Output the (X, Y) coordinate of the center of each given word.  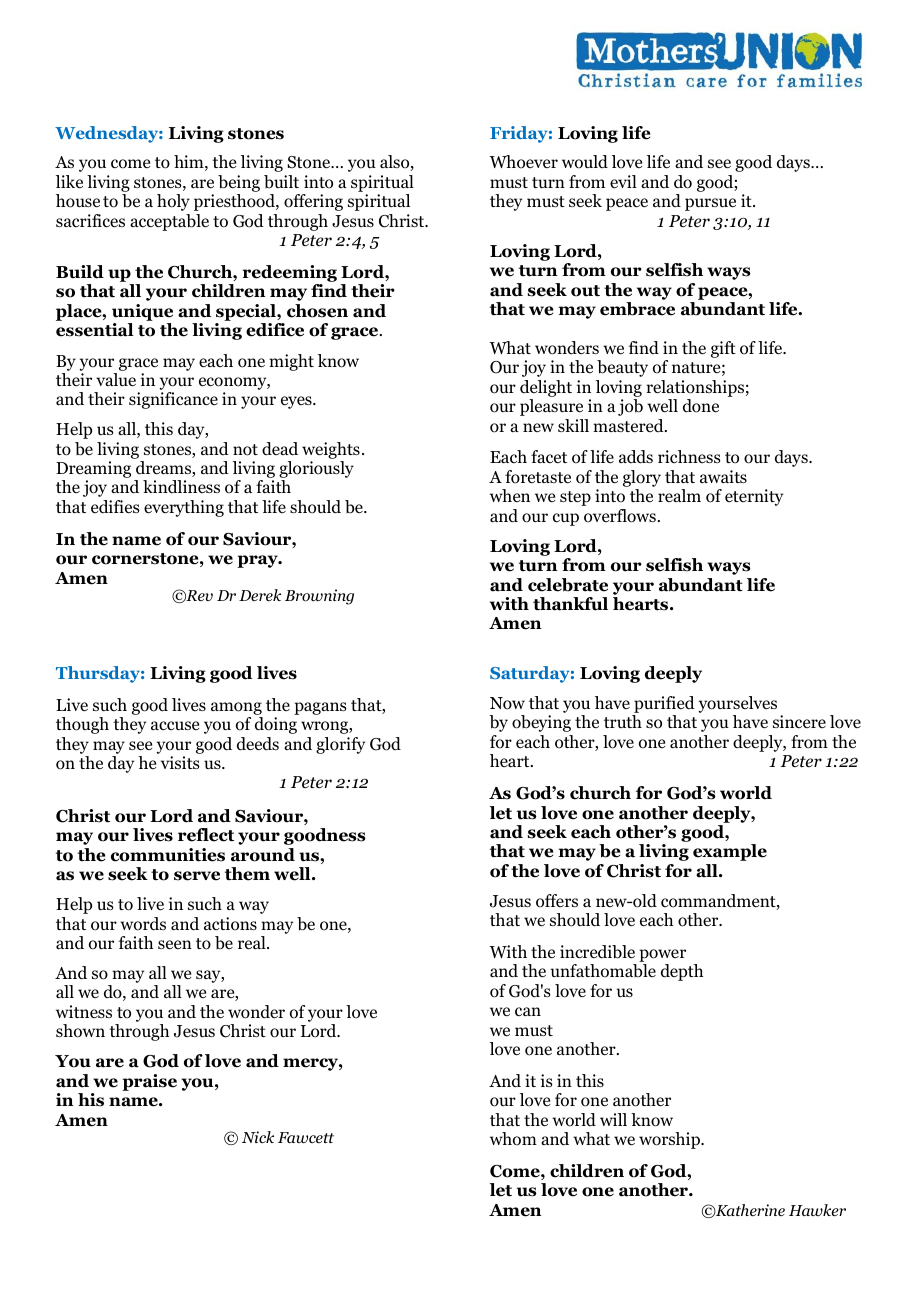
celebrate (568, 585)
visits (180, 762)
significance (173, 400)
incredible (597, 952)
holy (173, 202)
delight (546, 390)
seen (175, 944)
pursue (710, 204)
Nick (258, 1137)
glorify (340, 745)
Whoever (524, 162)
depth (682, 972)
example (730, 852)
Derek (260, 595)
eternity (754, 497)
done (701, 406)
